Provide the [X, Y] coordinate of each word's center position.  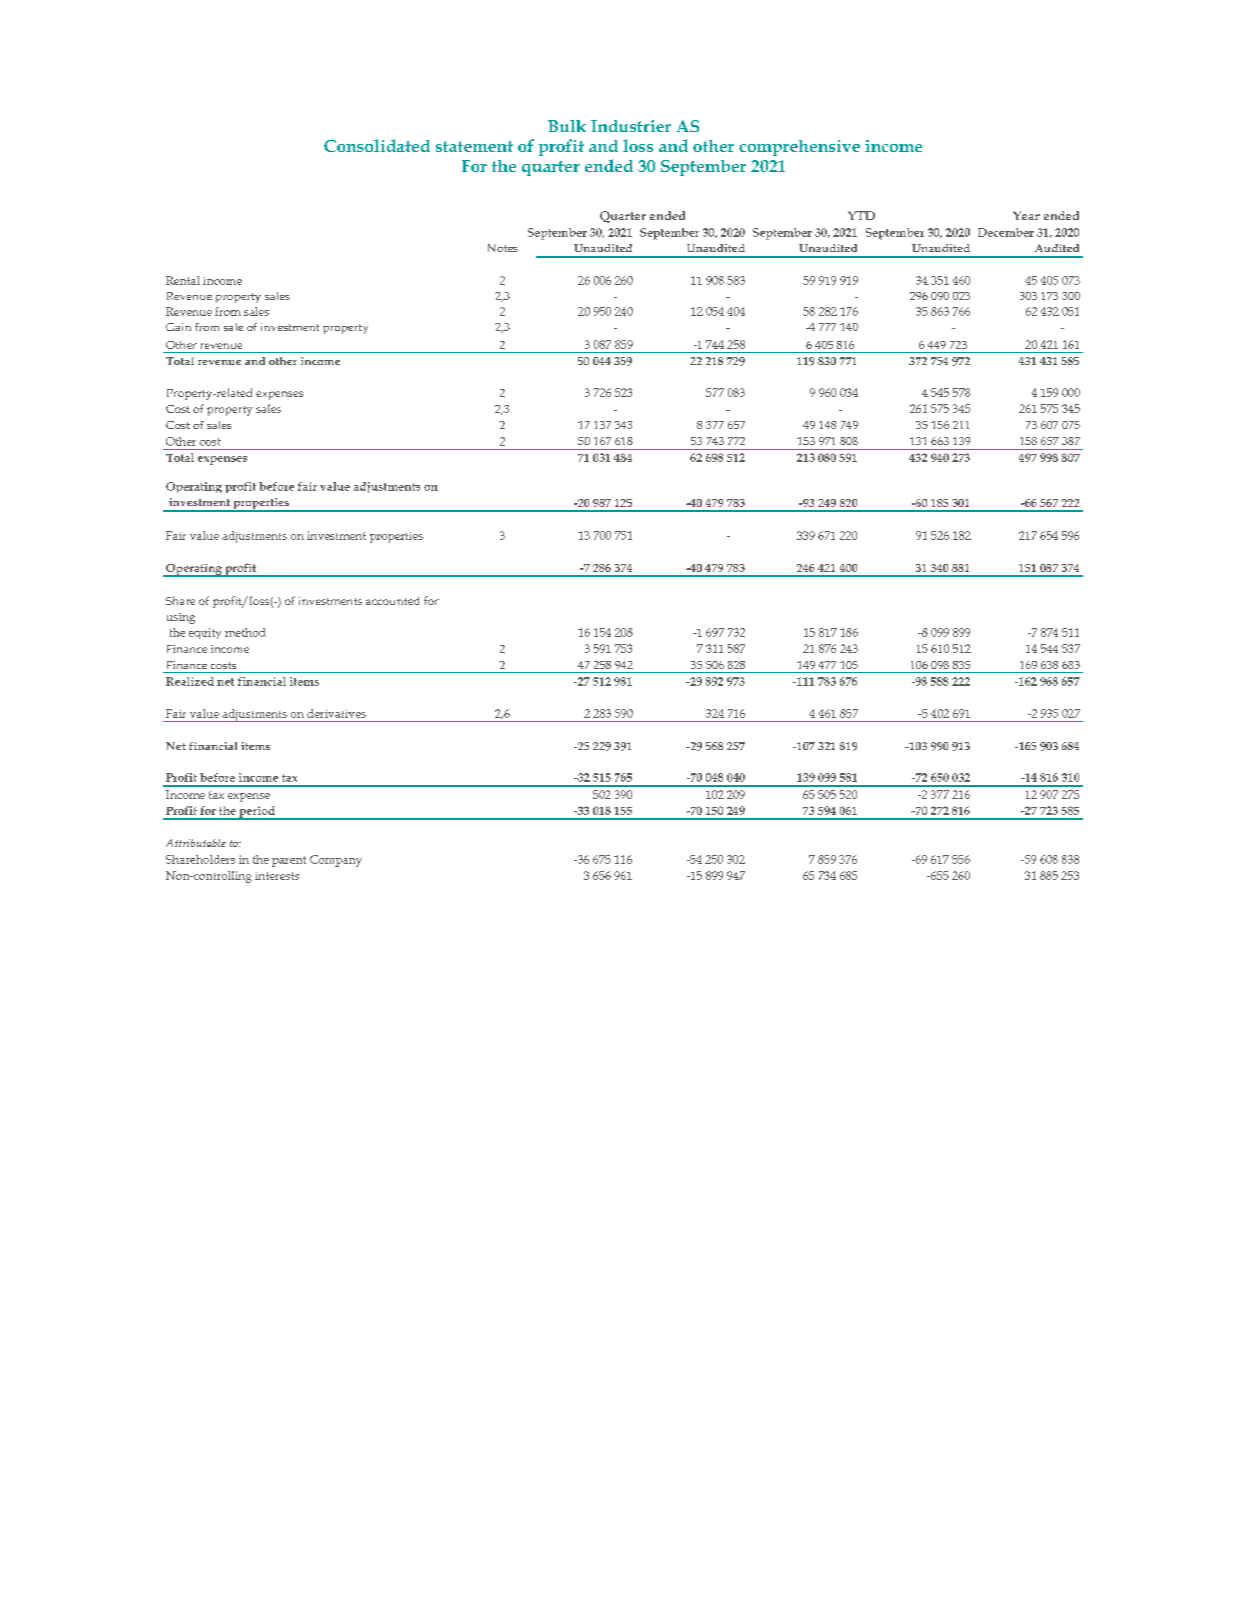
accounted [392, 601]
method [245, 632]
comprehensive [799, 148]
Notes [503, 248]
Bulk [567, 126]
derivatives [336, 713]
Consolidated [377, 145]
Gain [178, 327]
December [1006, 232]
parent [289, 861]
